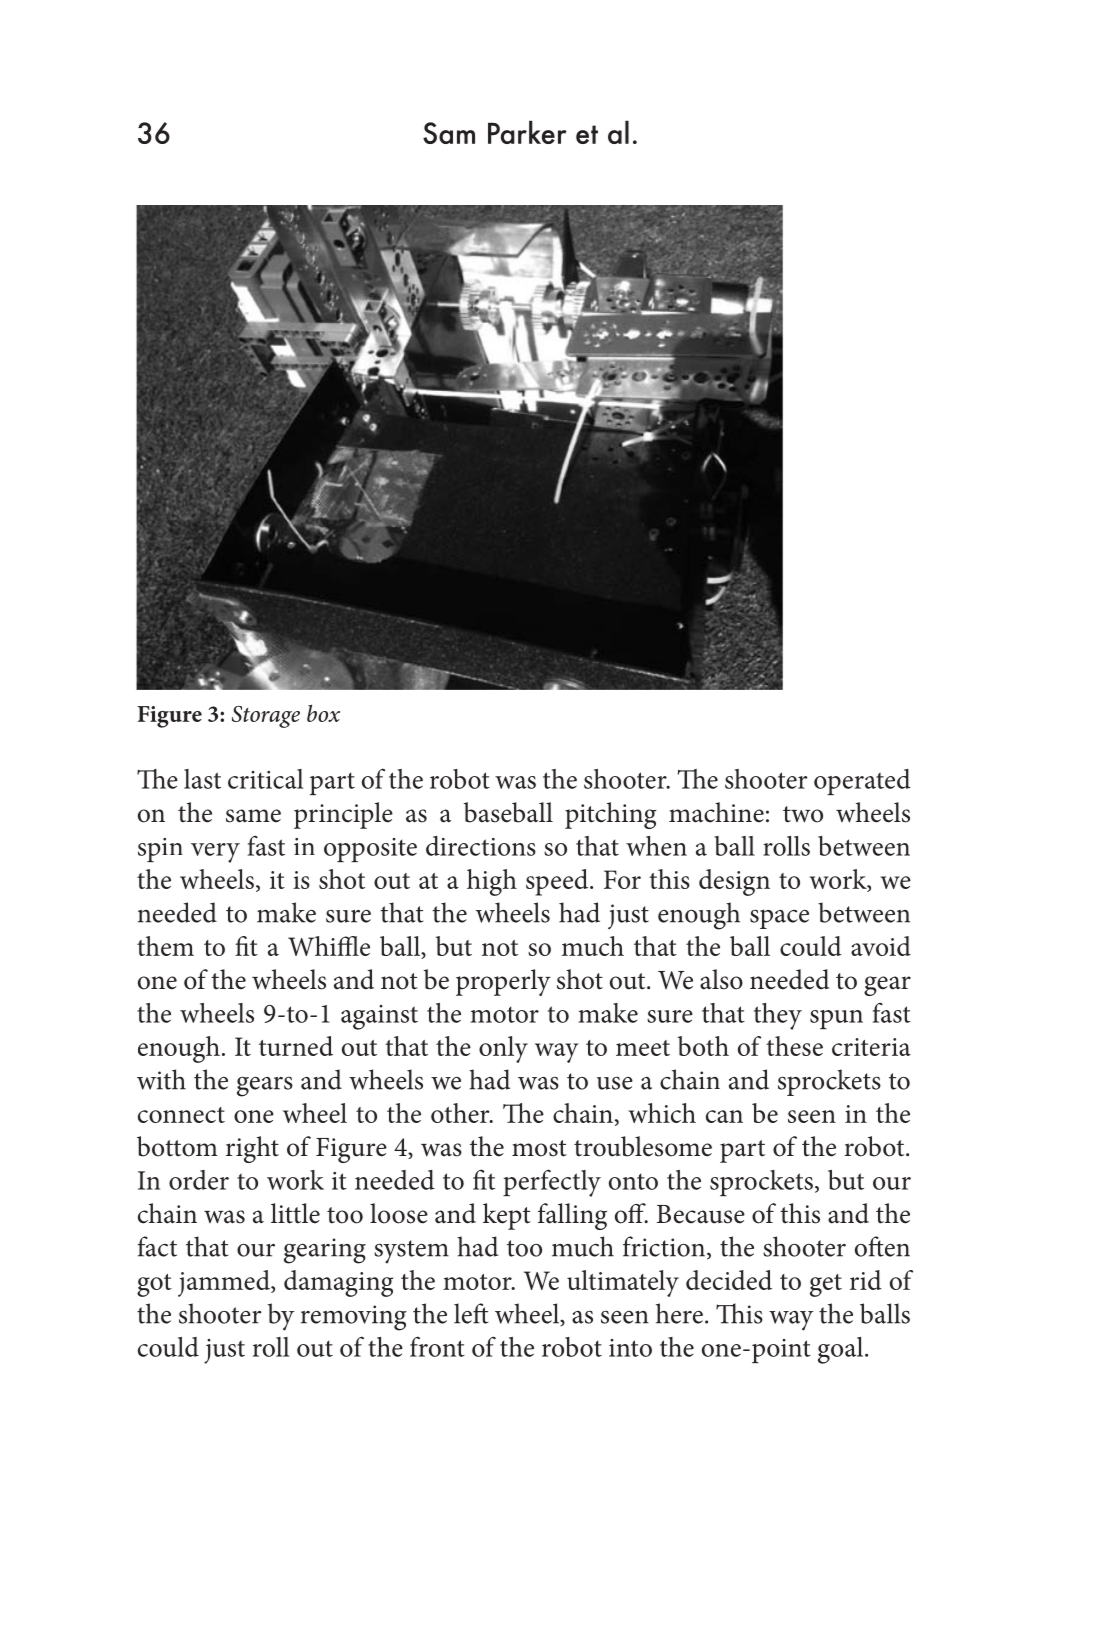  Describe the element at coordinates (610, 815) in the document. I see `pitching` at that location.
